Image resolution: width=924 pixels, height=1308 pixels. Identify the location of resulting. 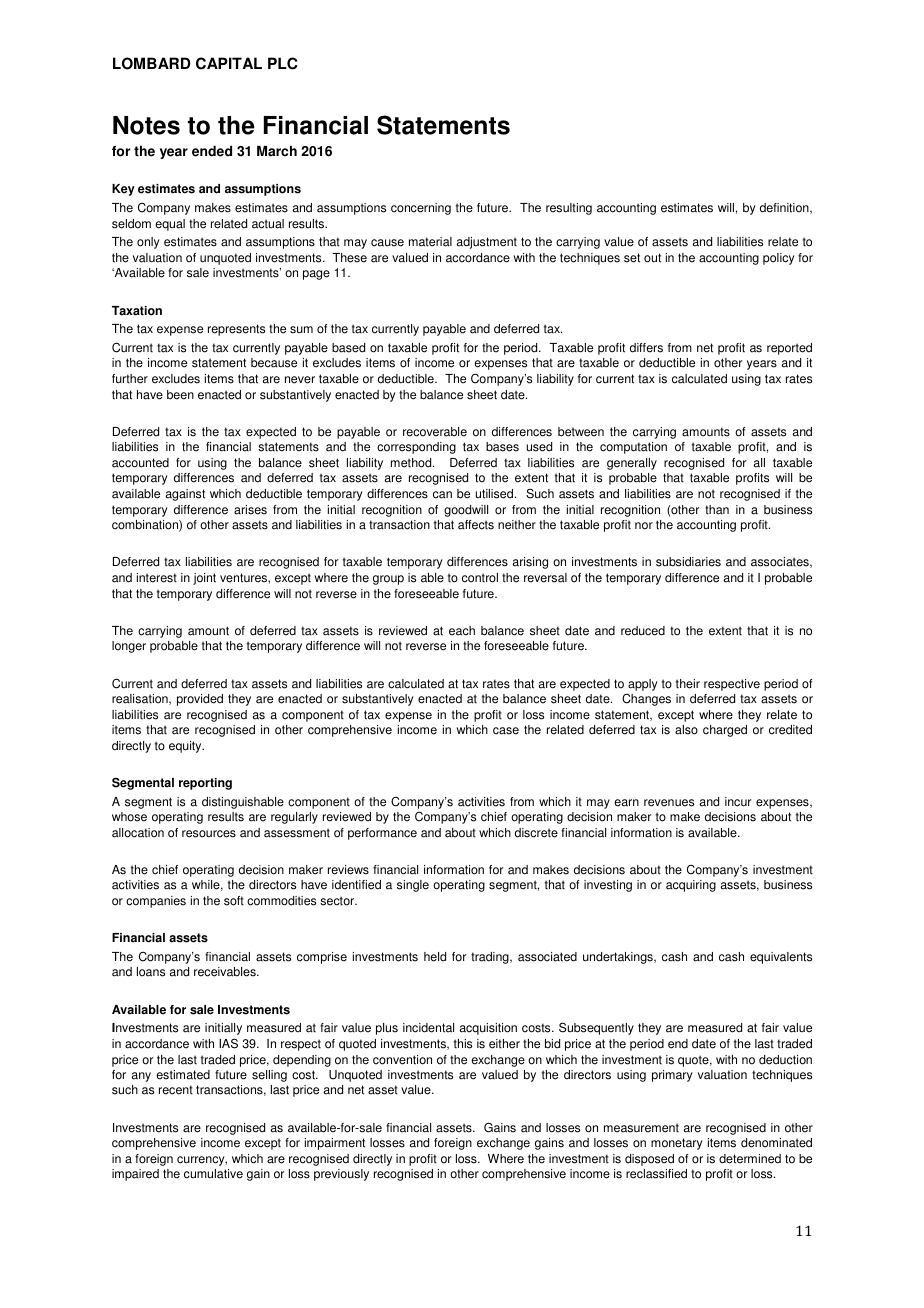
(569, 209).
